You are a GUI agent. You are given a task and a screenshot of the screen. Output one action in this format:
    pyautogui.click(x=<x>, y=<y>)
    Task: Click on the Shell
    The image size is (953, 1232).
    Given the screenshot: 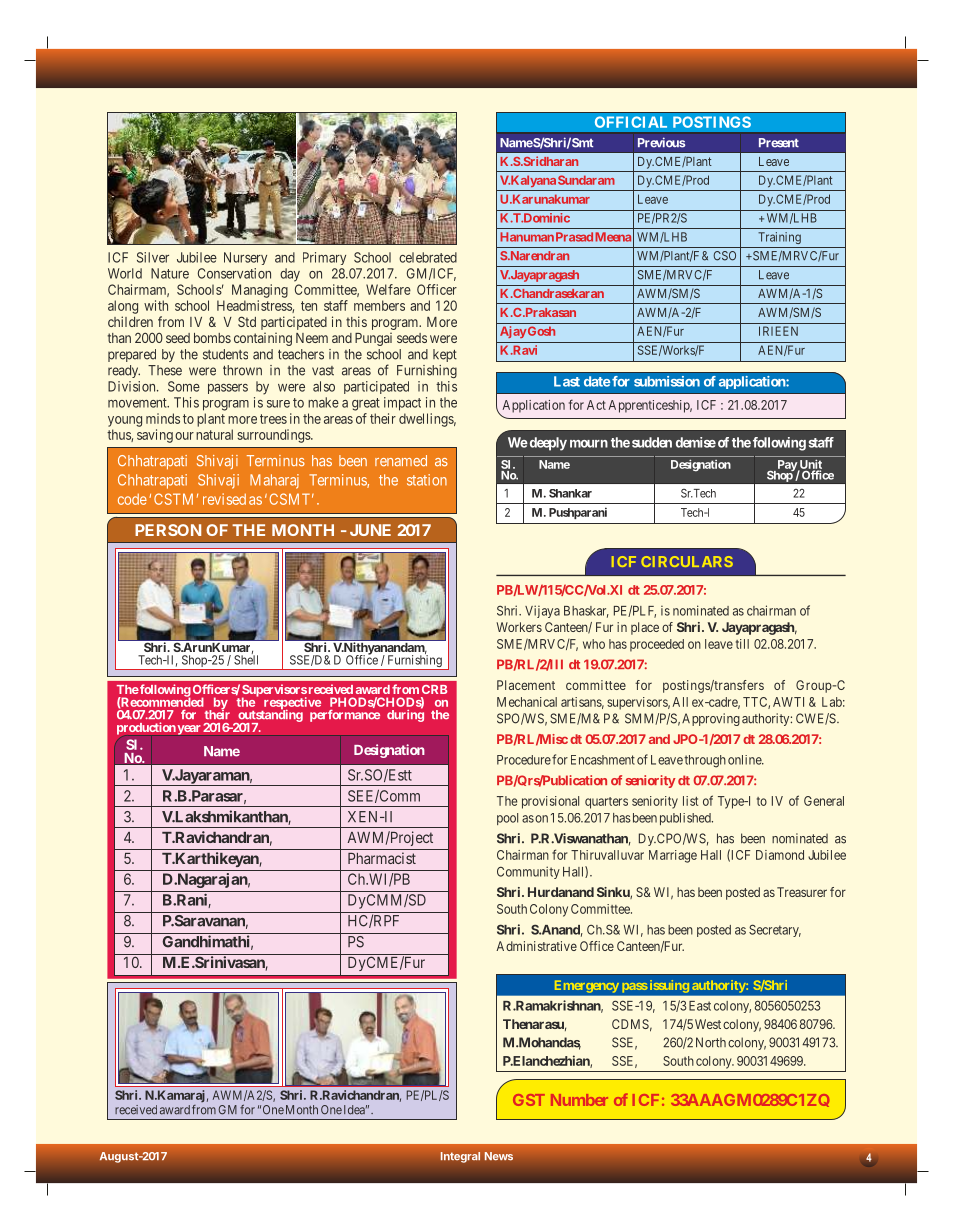 What is the action you would take?
    pyautogui.click(x=246, y=659)
